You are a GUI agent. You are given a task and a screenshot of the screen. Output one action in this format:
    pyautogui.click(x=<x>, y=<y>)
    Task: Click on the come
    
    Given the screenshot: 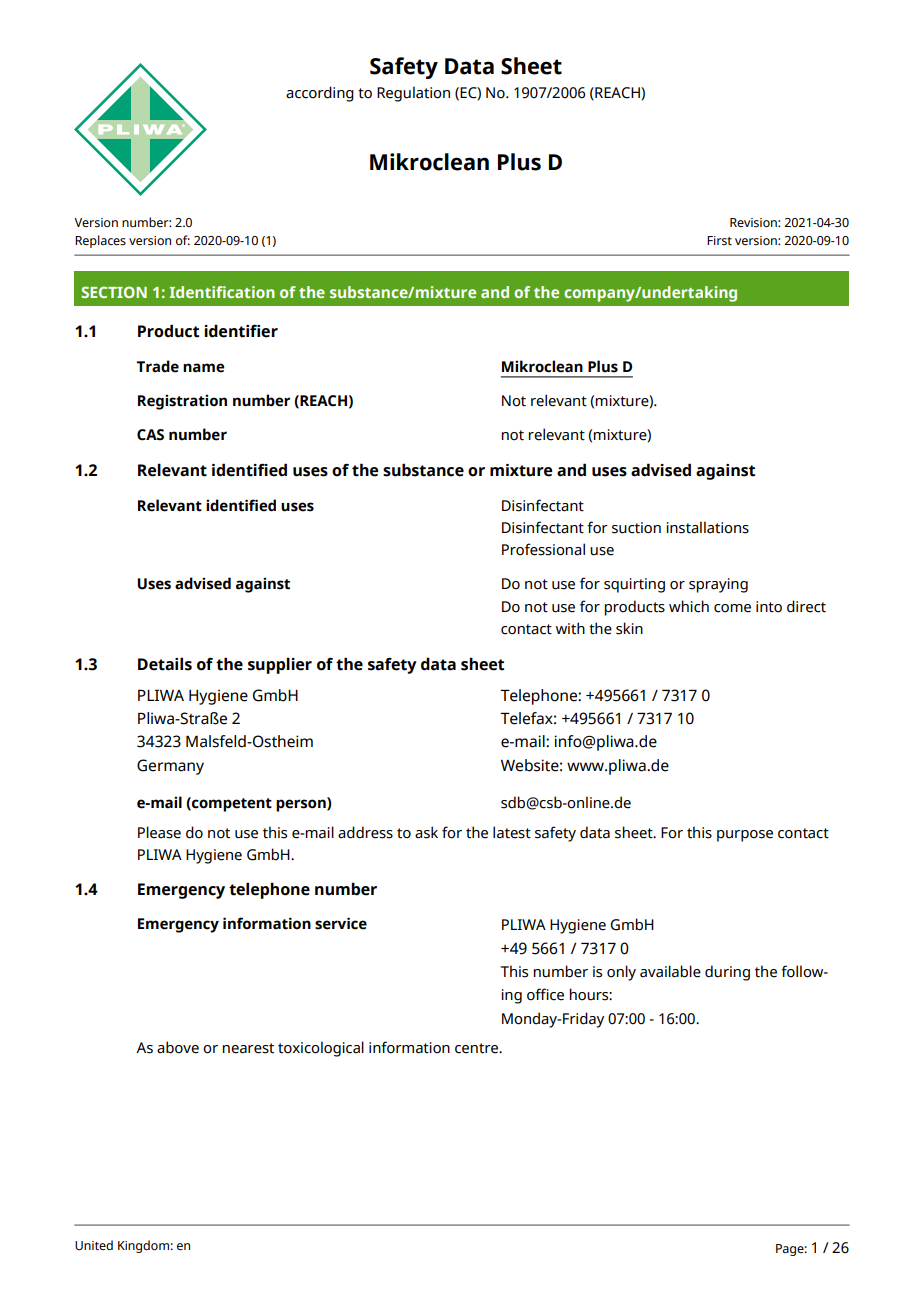 What is the action you would take?
    pyautogui.click(x=732, y=608)
